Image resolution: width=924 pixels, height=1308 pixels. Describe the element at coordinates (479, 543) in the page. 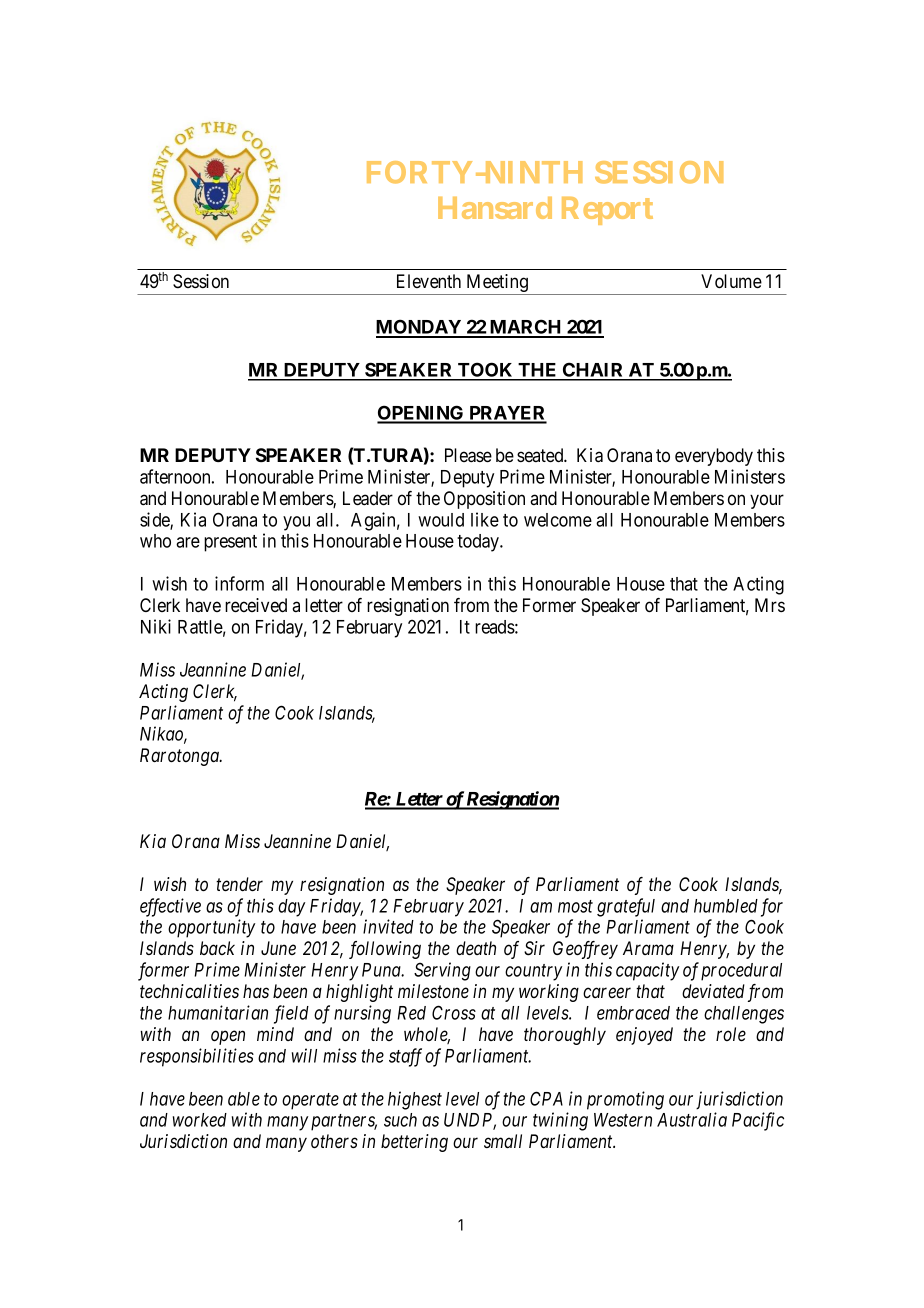

I see `today` at that location.
